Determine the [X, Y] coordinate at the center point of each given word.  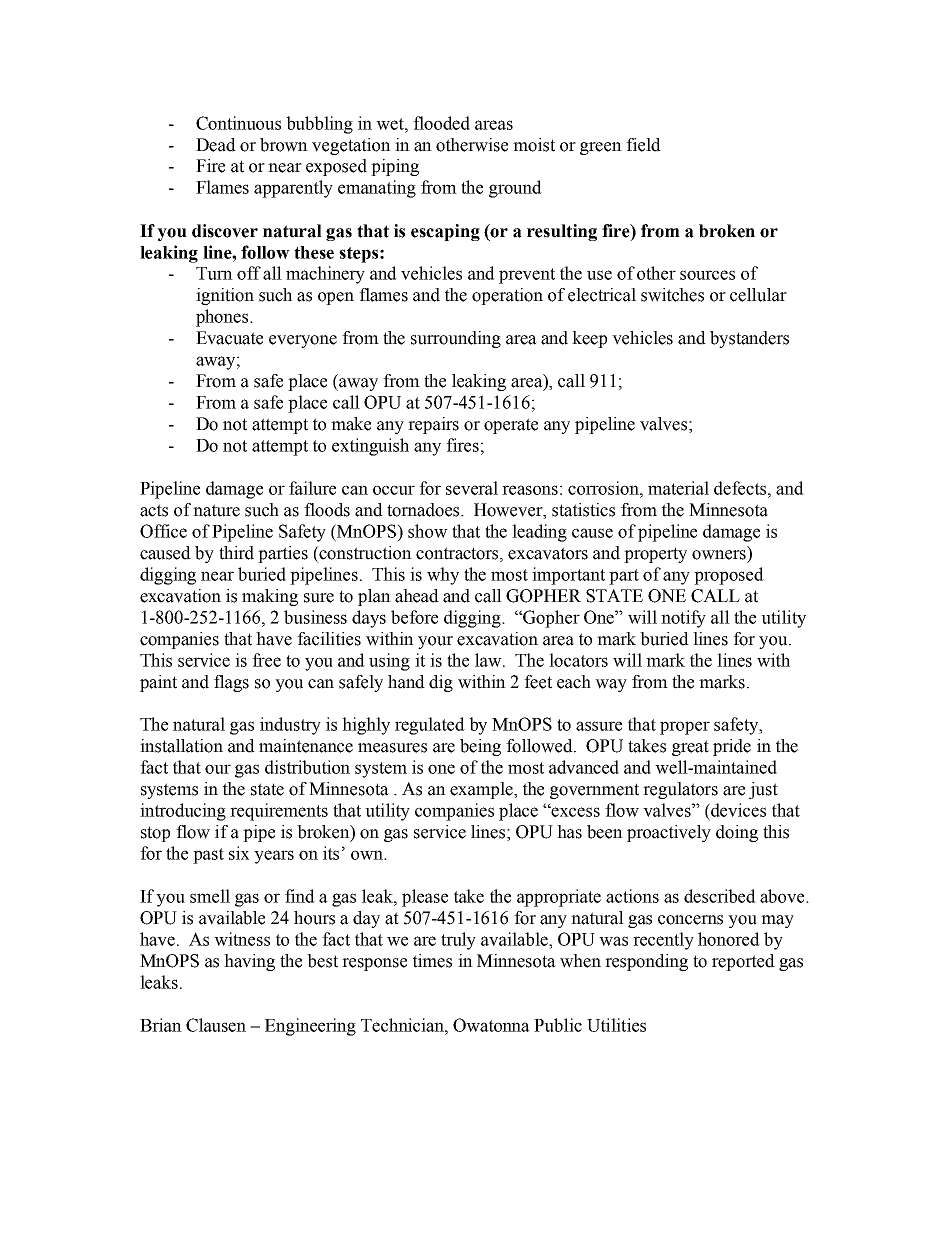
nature [216, 510]
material [678, 488]
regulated [430, 726]
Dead [216, 145]
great [690, 748]
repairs [433, 425]
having [249, 962]
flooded [441, 123]
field [643, 145]
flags [231, 683]
